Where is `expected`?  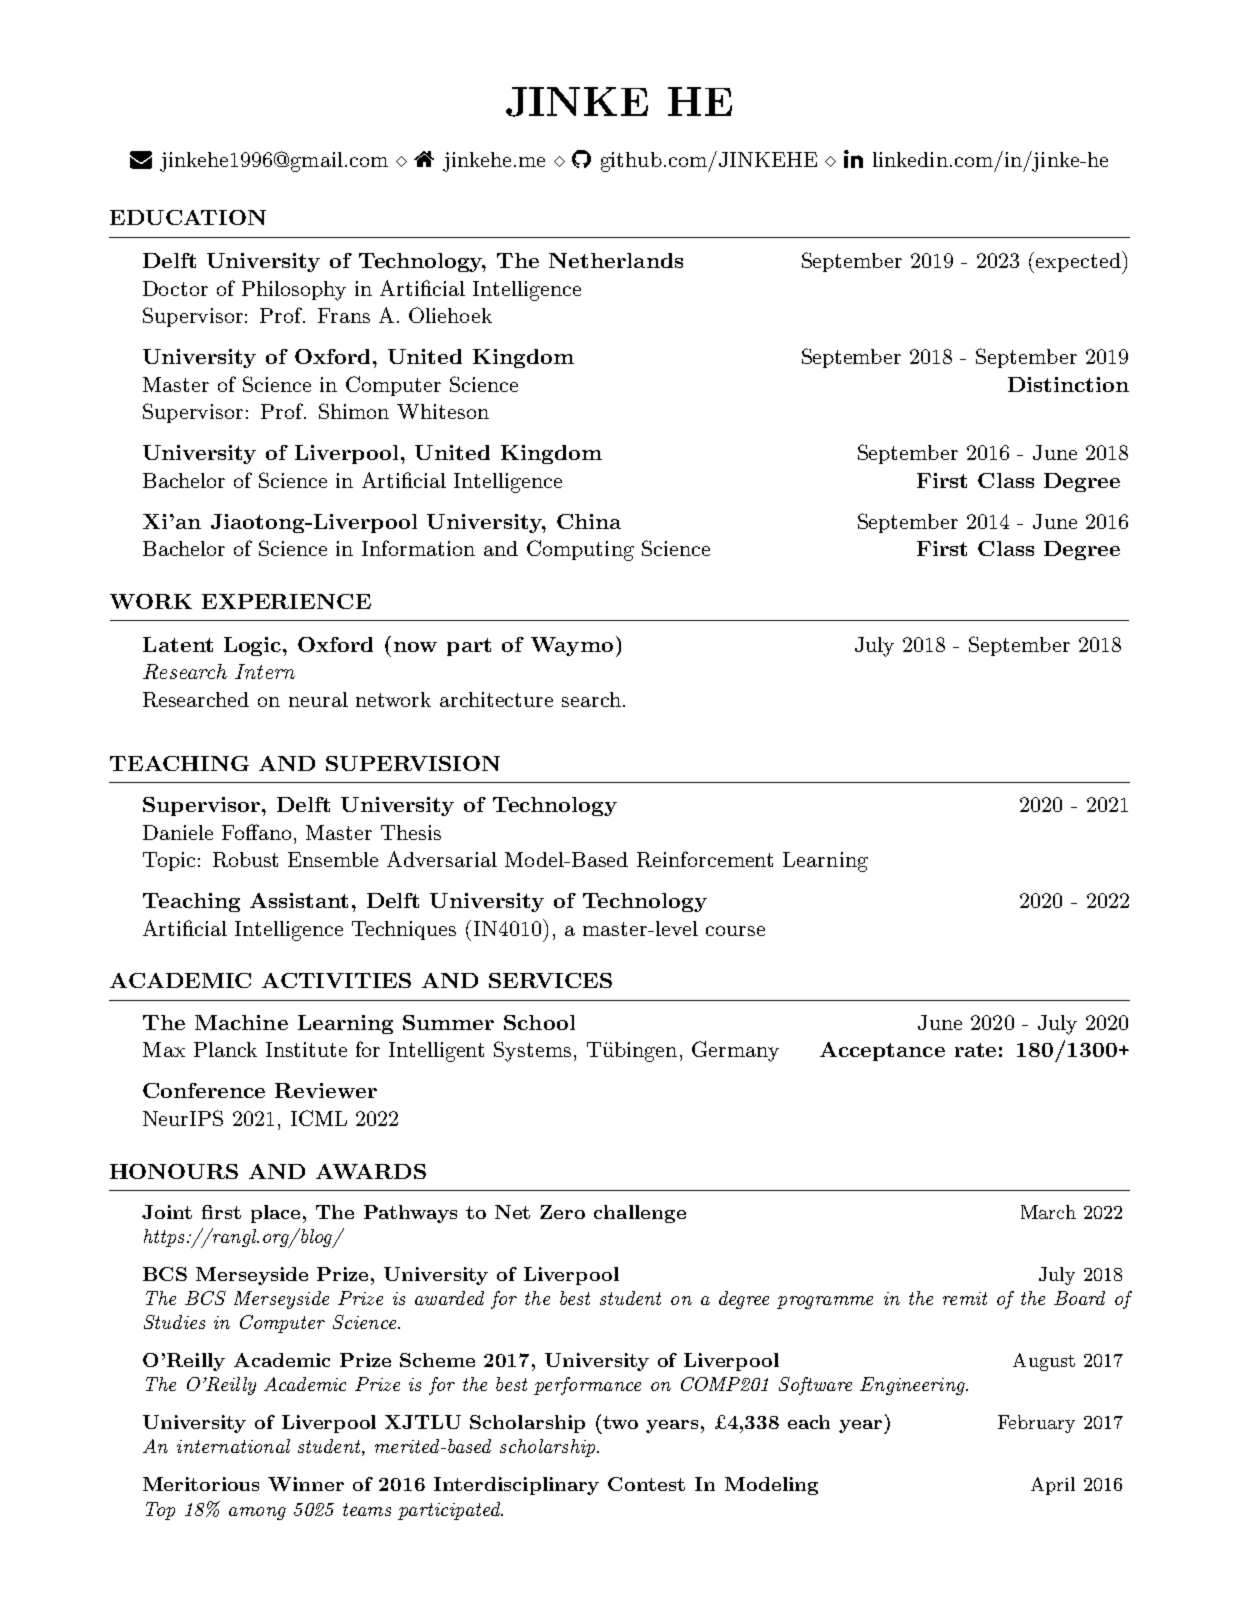 expected is located at coordinates (1079, 262).
